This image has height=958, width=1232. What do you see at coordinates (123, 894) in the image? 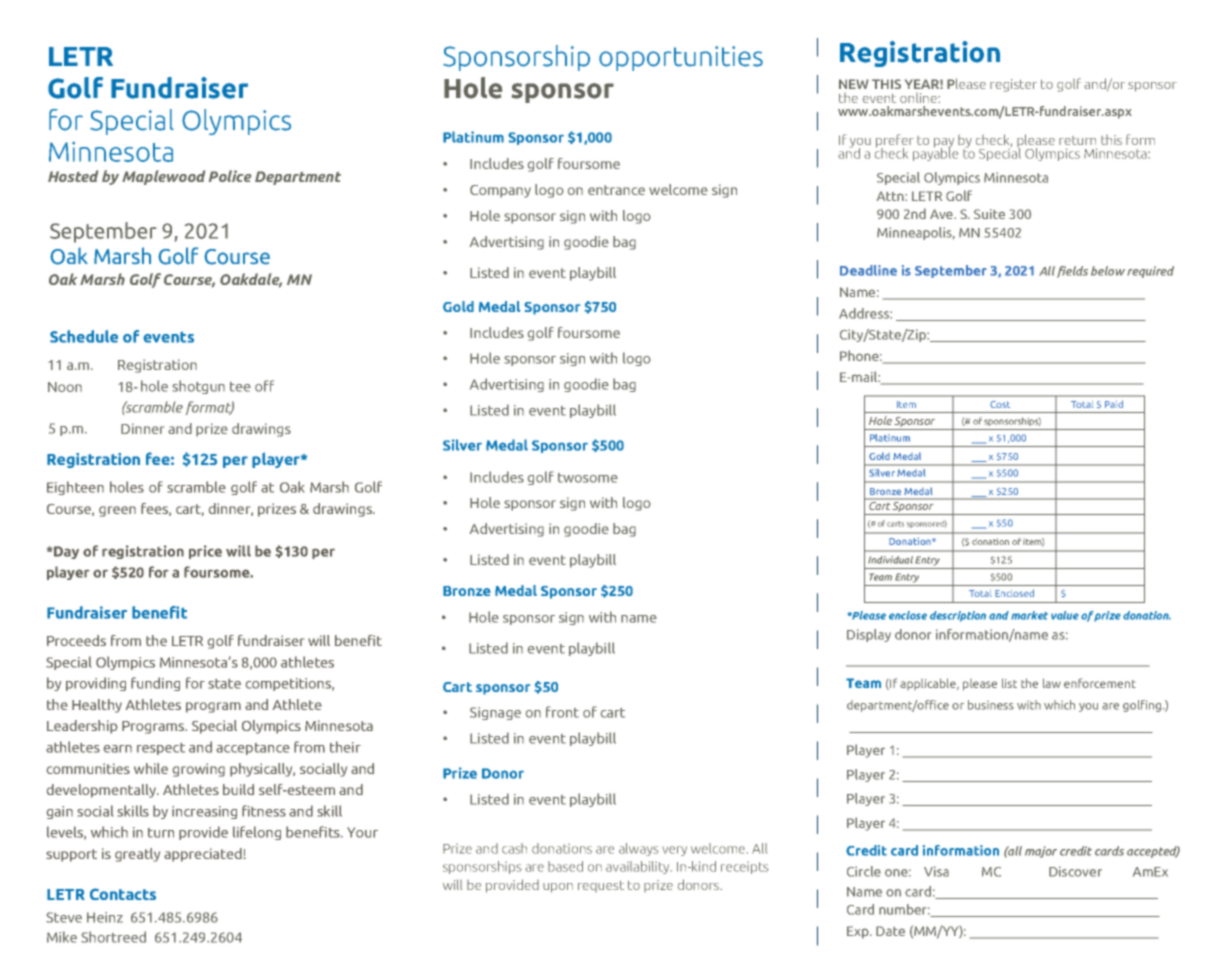
I see `Contacts` at bounding box center [123, 894].
